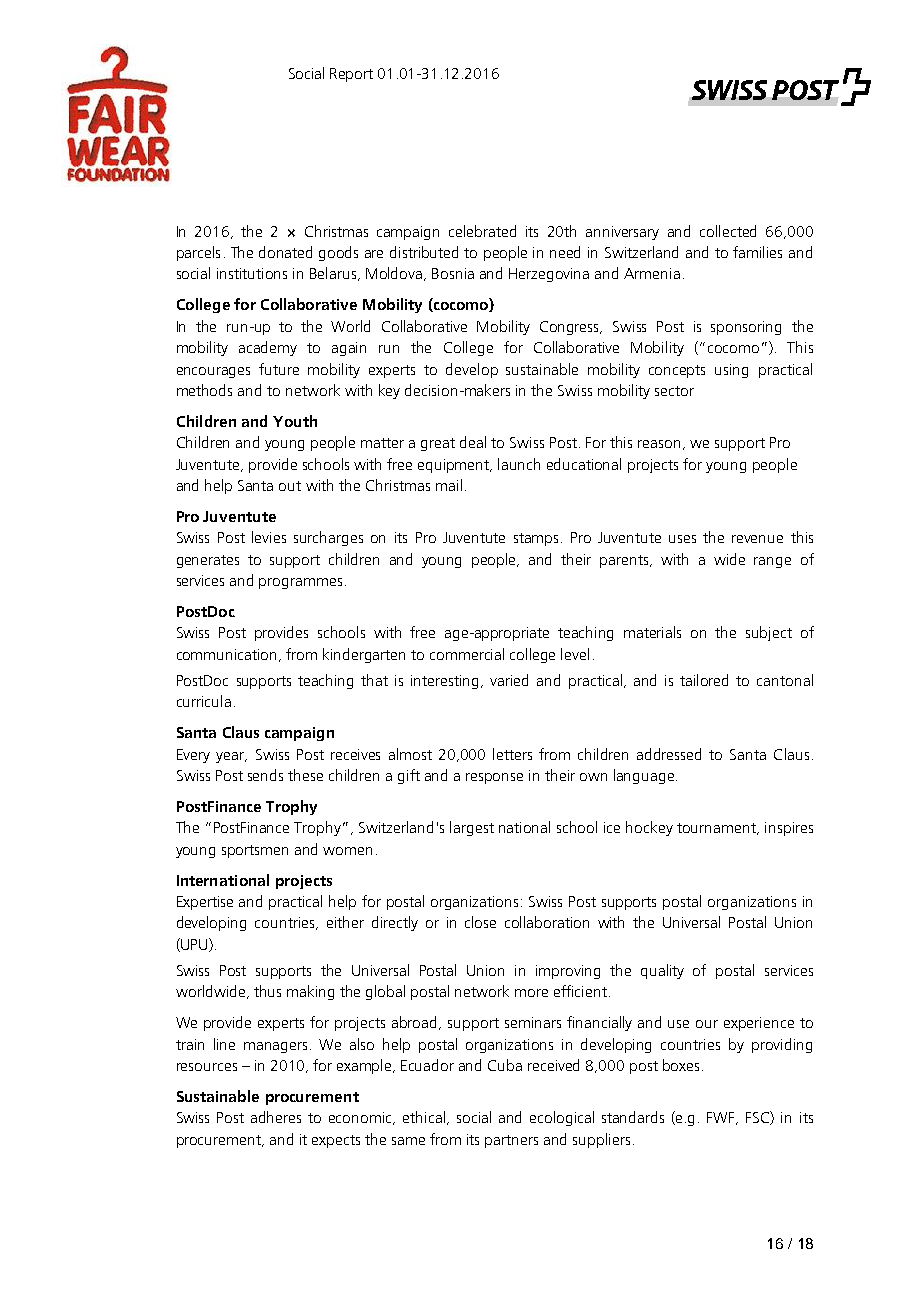 This screenshot has height=1308, width=924. I want to click on programmes, so click(300, 583).
